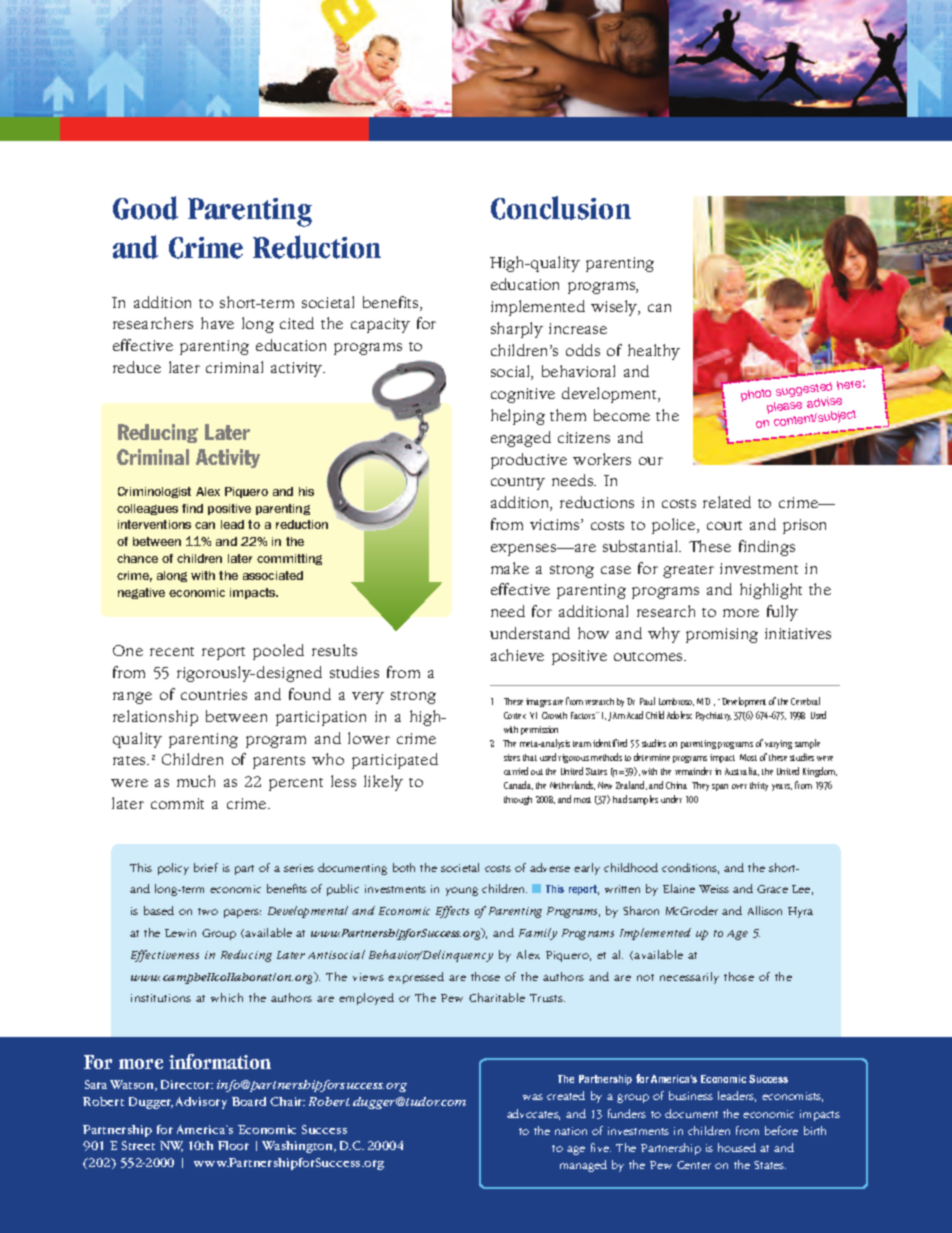 The image size is (952, 1233). I want to click on conditions, so click(690, 868).
